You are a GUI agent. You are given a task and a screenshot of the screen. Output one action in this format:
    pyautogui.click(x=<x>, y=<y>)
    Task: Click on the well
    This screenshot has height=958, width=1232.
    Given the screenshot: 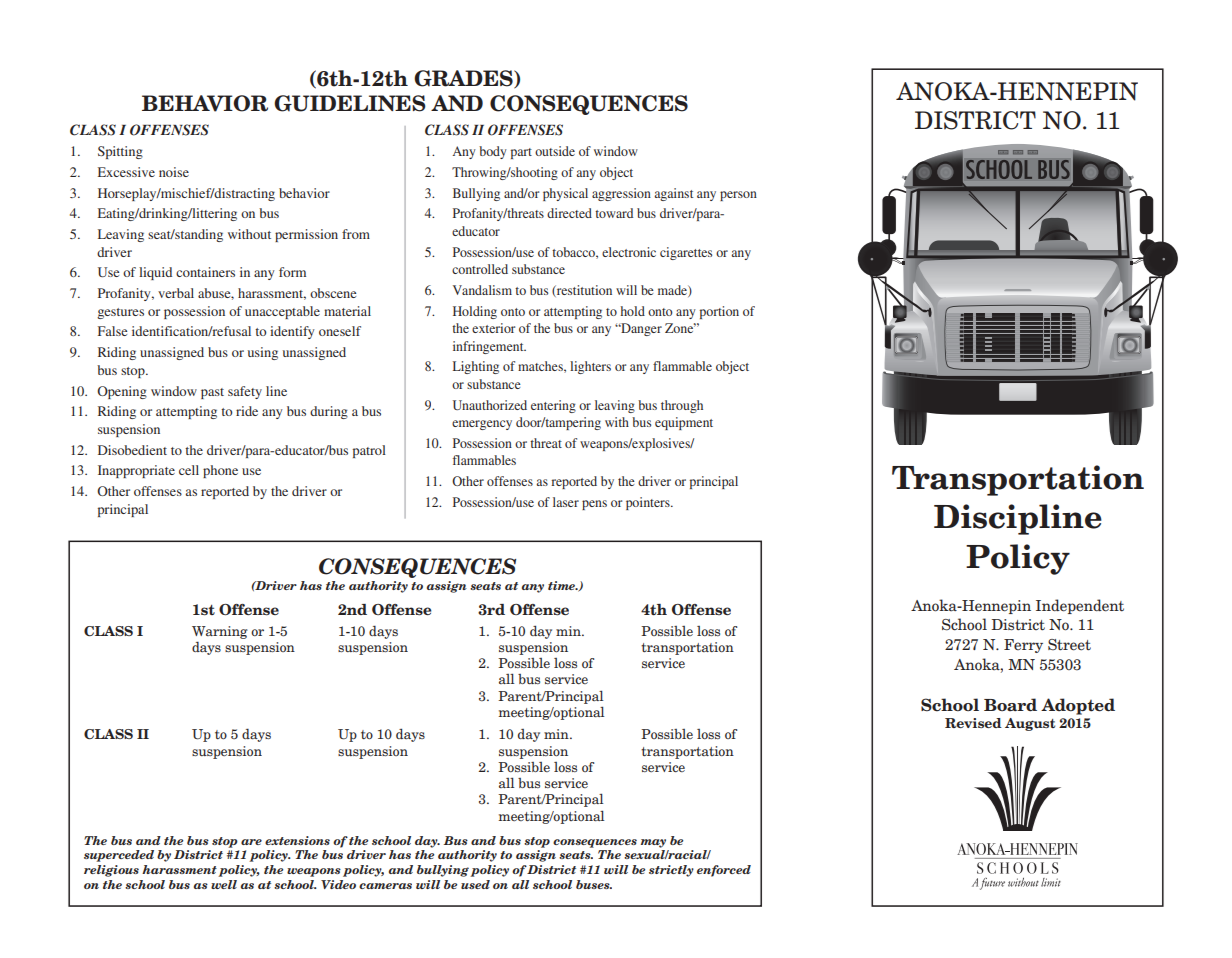 What is the action you would take?
    pyautogui.click(x=224, y=884)
